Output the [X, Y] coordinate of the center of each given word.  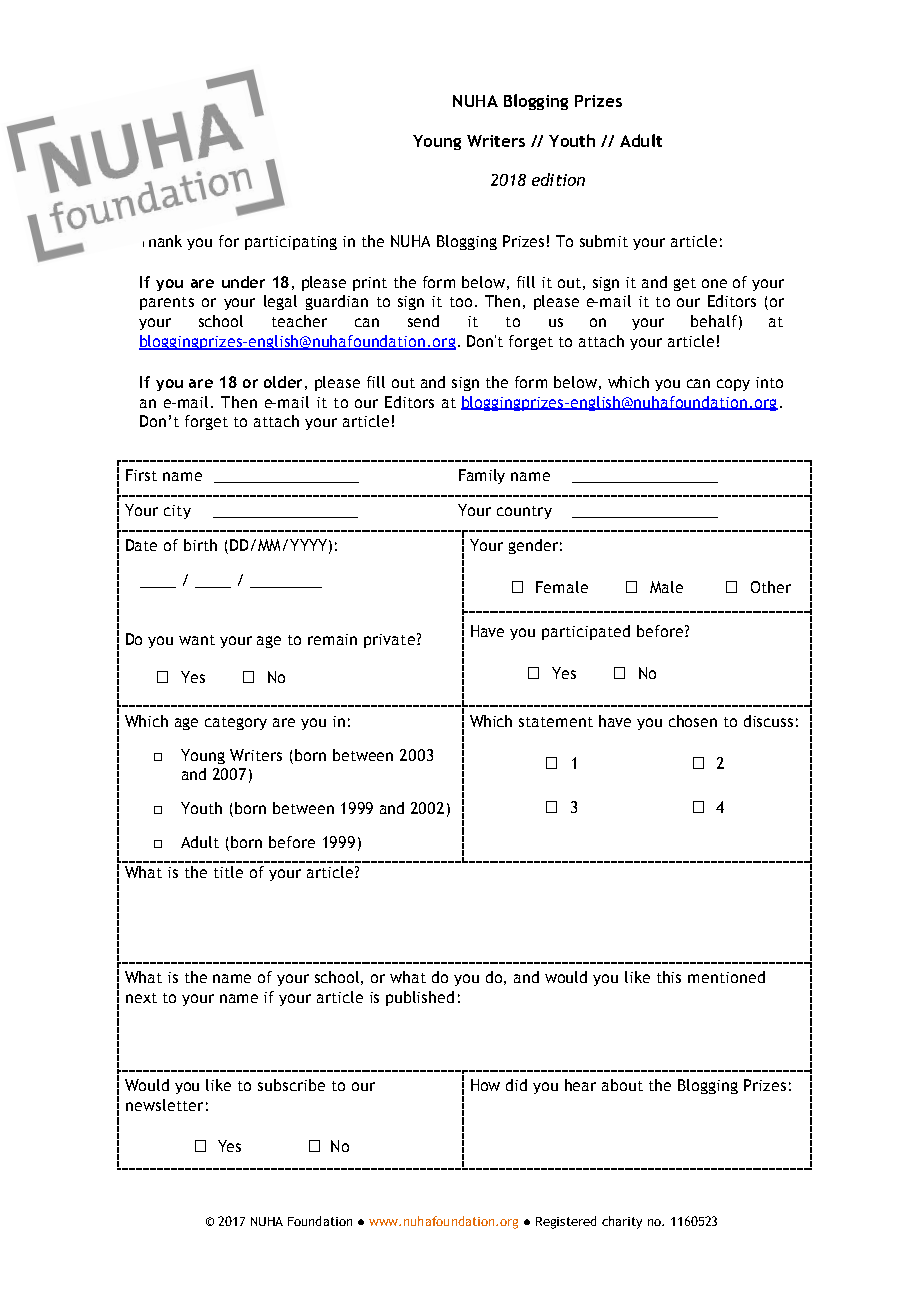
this [669, 977]
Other [771, 587]
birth [200, 545]
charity [622, 1222]
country [524, 512]
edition [558, 179]
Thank [162, 241]
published [420, 998]
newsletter [164, 1105]
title [228, 872]
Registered [566, 1222]
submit [604, 241]
